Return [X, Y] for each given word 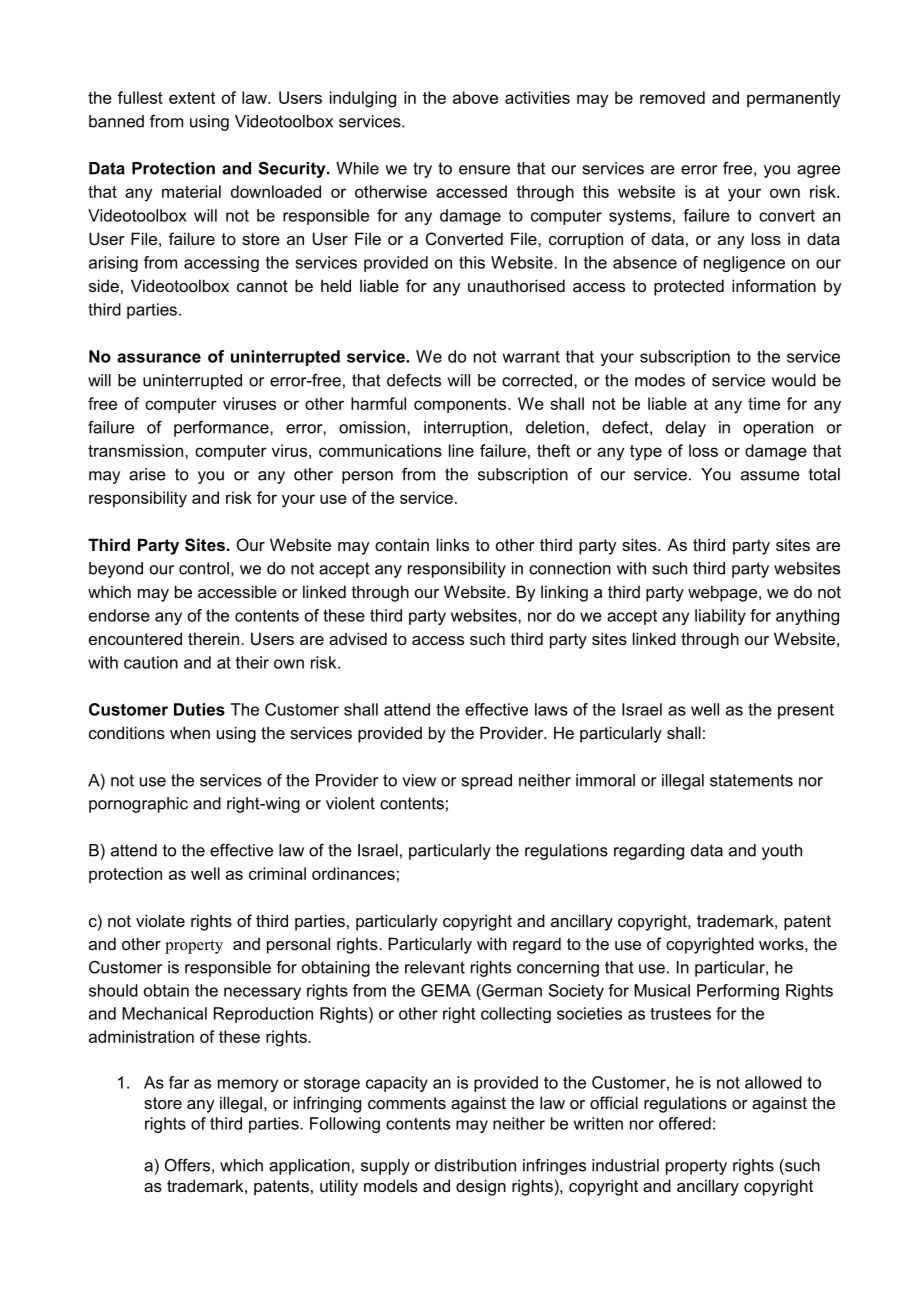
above [475, 97]
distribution [475, 1165]
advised [358, 638]
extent [192, 98]
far [179, 1082]
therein [215, 638]
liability [720, 617]
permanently [793, 99]
